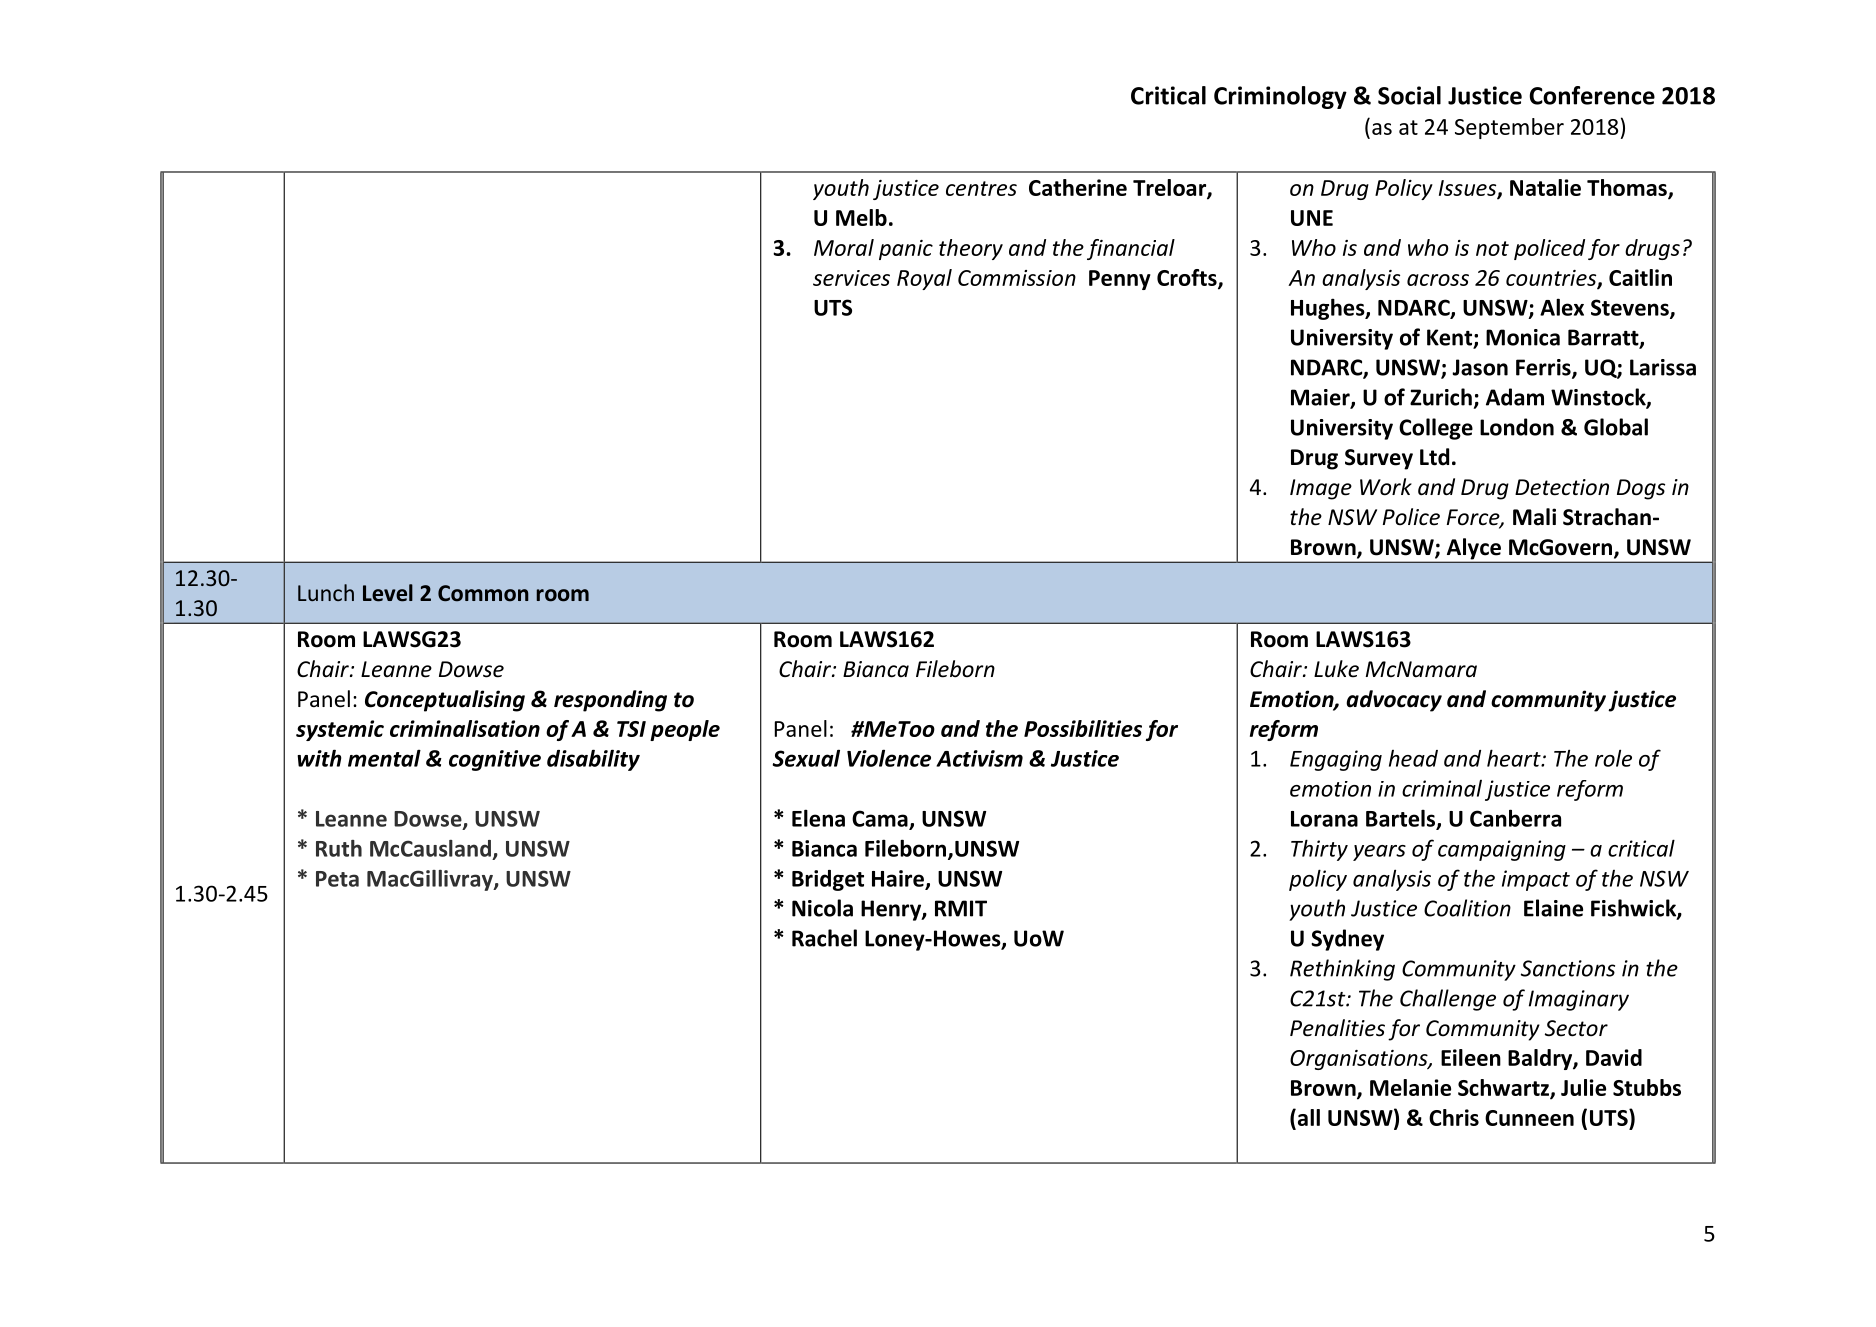  What do you see at coordinates (844, 247) in the screenshot?
I see `Moral` at bounding box center [844, 247].
